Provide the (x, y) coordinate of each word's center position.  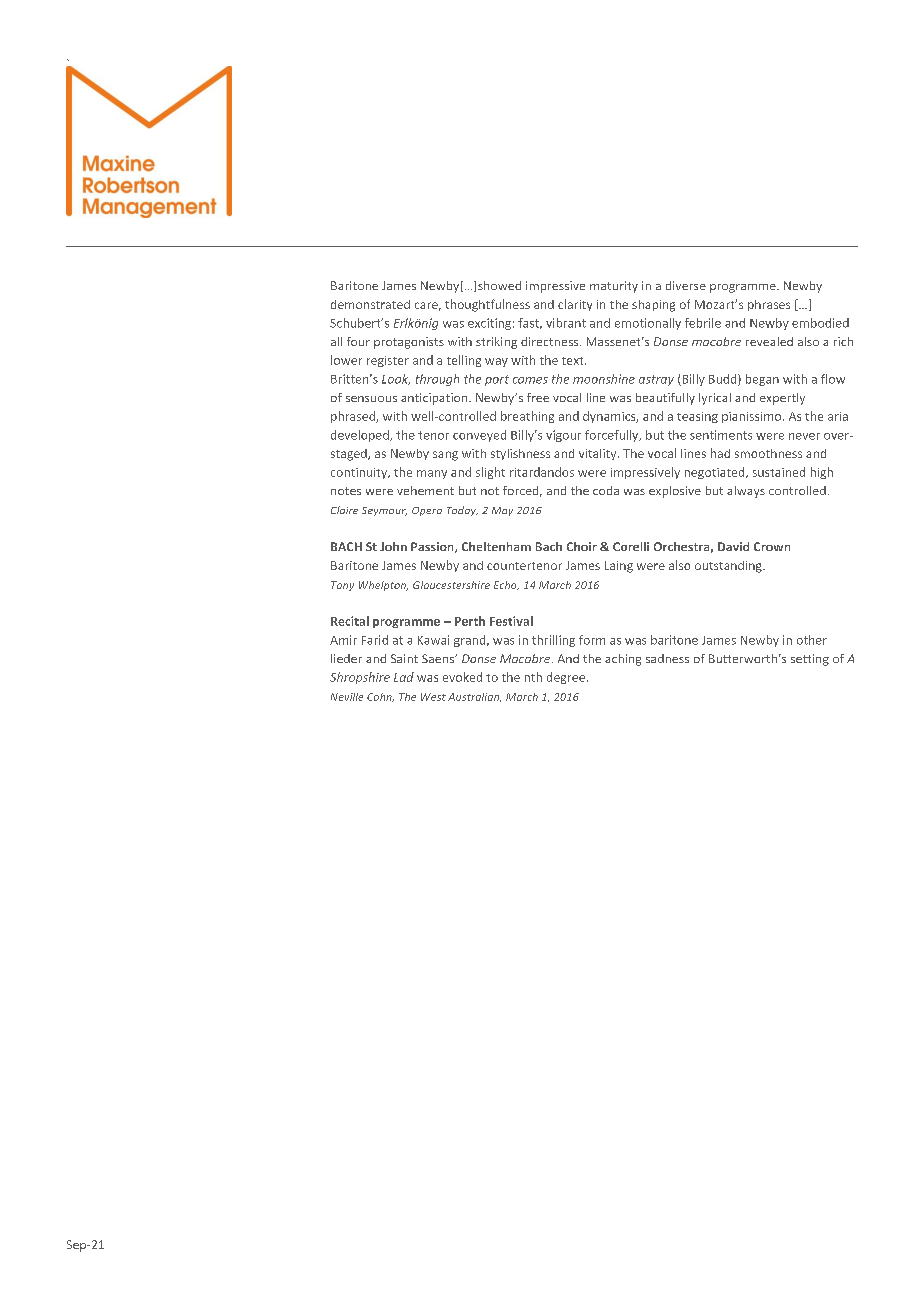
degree (566, 678)
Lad (404, 677)
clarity (575, 305)
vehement (425, 490)
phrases (769, 305)
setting (810, 660)
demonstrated (370, 304)
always (746, 492)
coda (606, 490)
